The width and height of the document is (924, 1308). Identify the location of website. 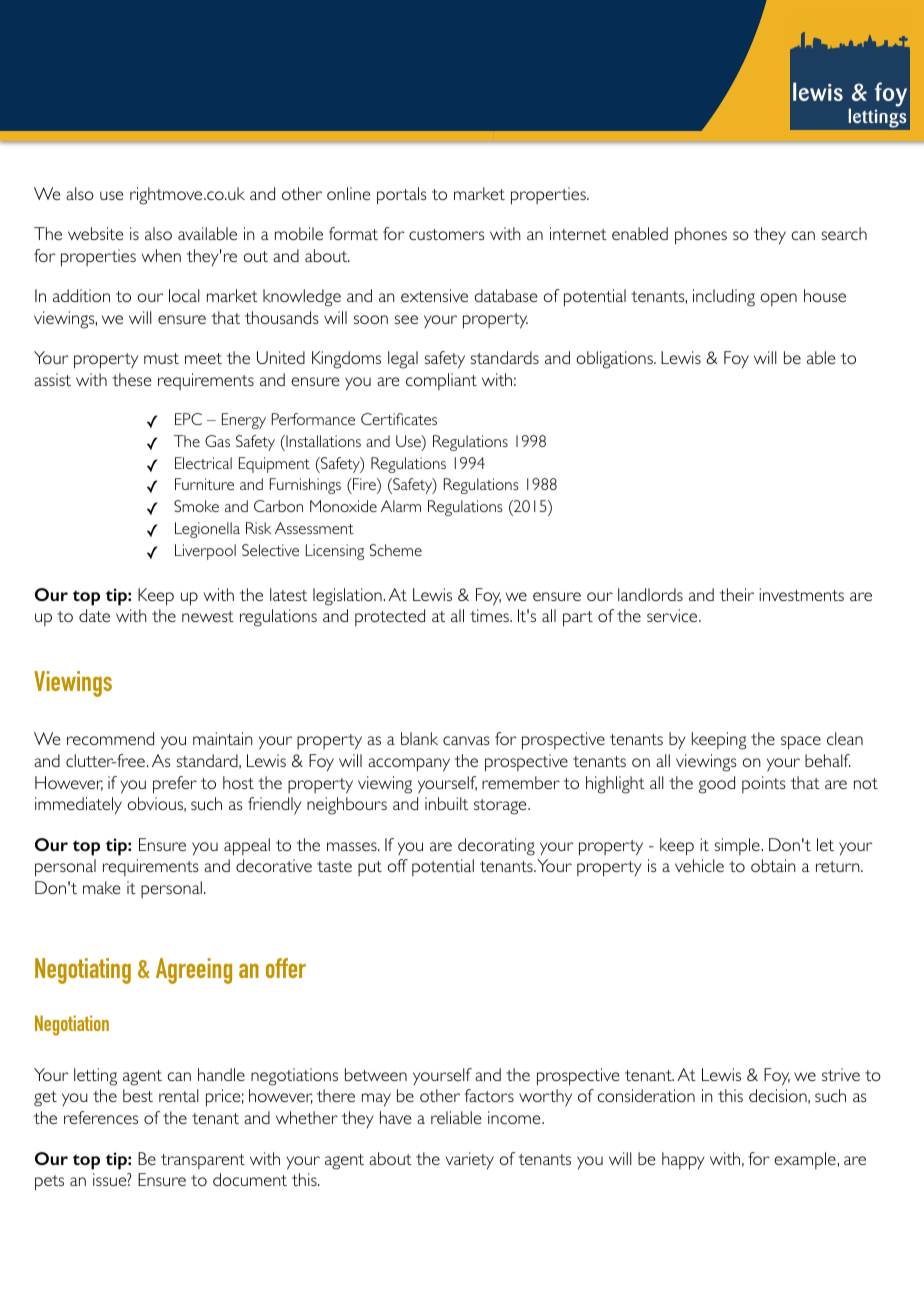
(95, 233).
